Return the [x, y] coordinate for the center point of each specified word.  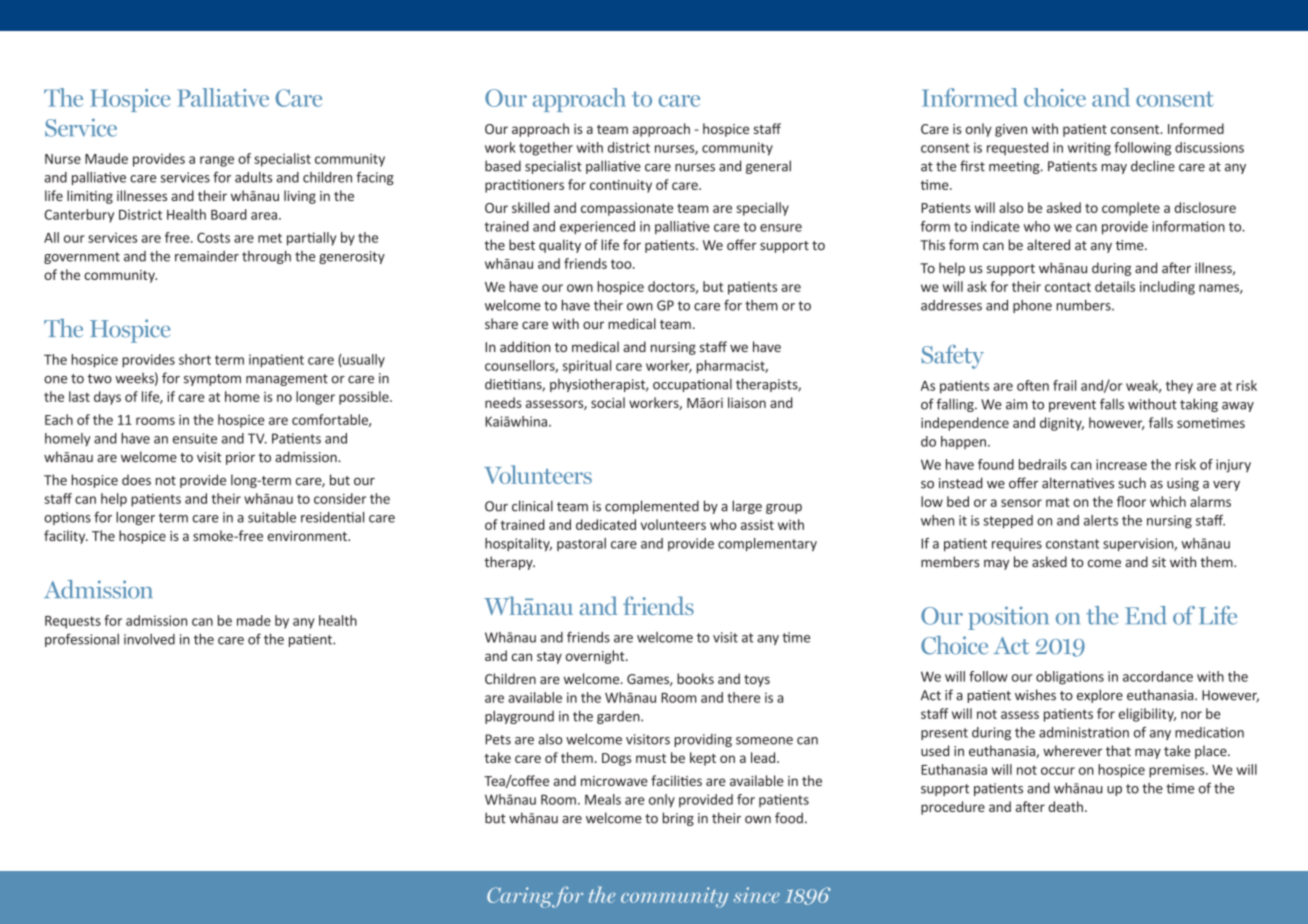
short [195, 359]
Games [649, 680]
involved [149, 639]
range [217, 161]
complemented [652, 507]
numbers [1084, 305]
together [546, 149]
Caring [521, 897]
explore [1100, 696]
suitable [272, 517]
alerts [1101, 520]
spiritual [587, 367]
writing [1089, 149]
